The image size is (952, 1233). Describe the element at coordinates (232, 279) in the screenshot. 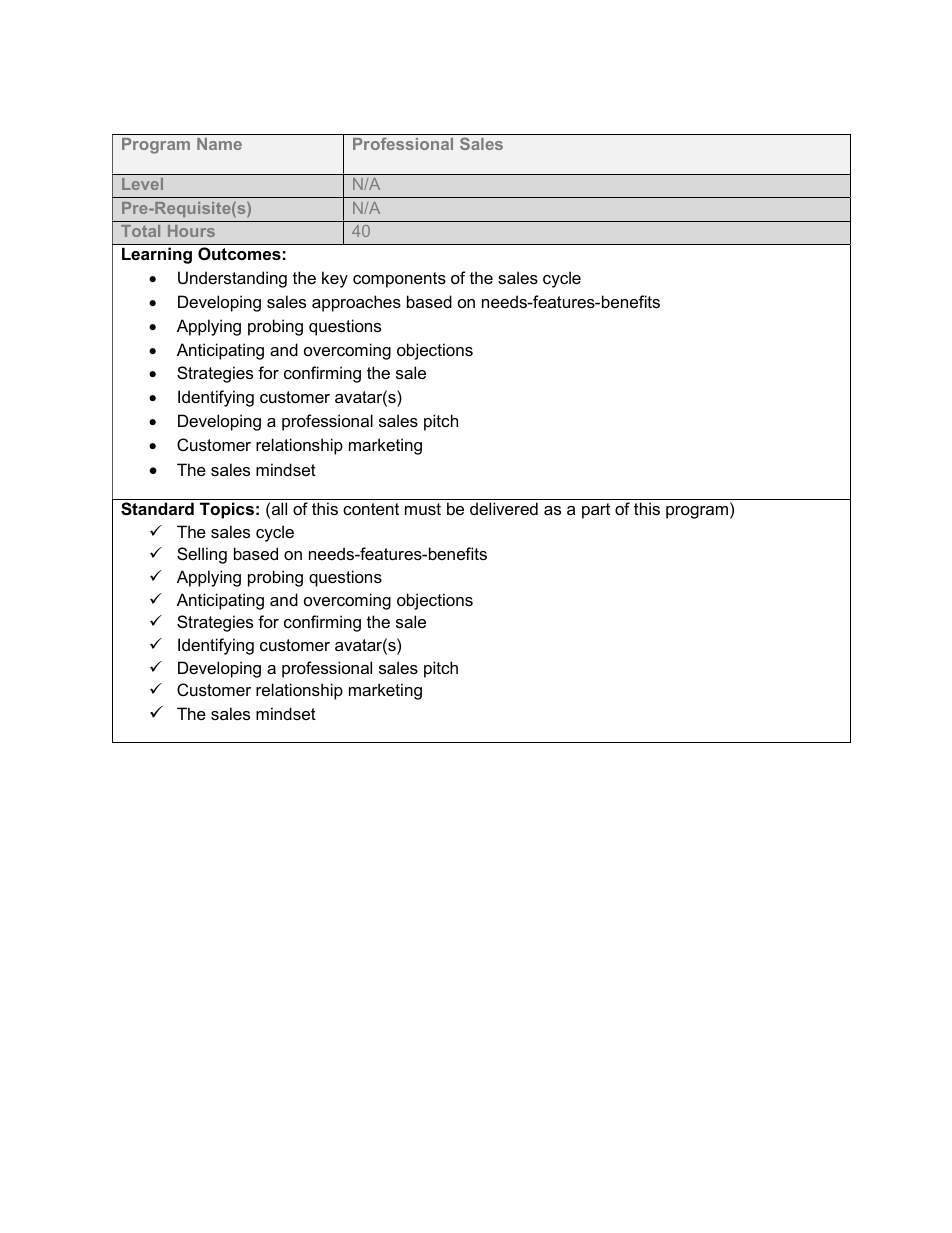

I see `Understanding` at that location.
